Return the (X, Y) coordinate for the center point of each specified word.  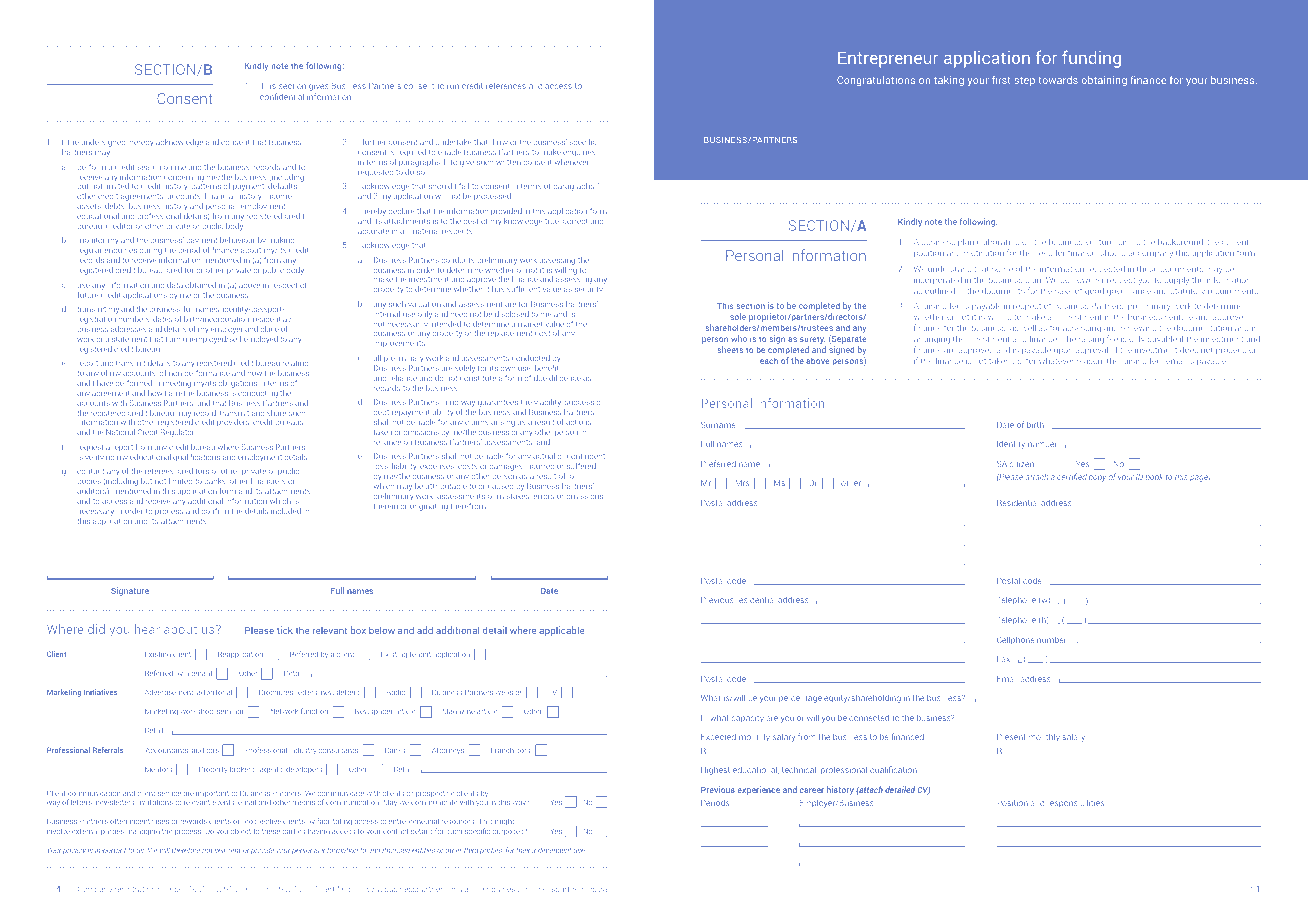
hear (147, 629)
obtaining (1104, 81)
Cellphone (1015, 641)
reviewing (1138, 329)
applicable (561, 631)
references (506, 85)
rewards (193, 821)
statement (129, 339)
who (739, 338)
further (374, 142)
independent (551, 850)
